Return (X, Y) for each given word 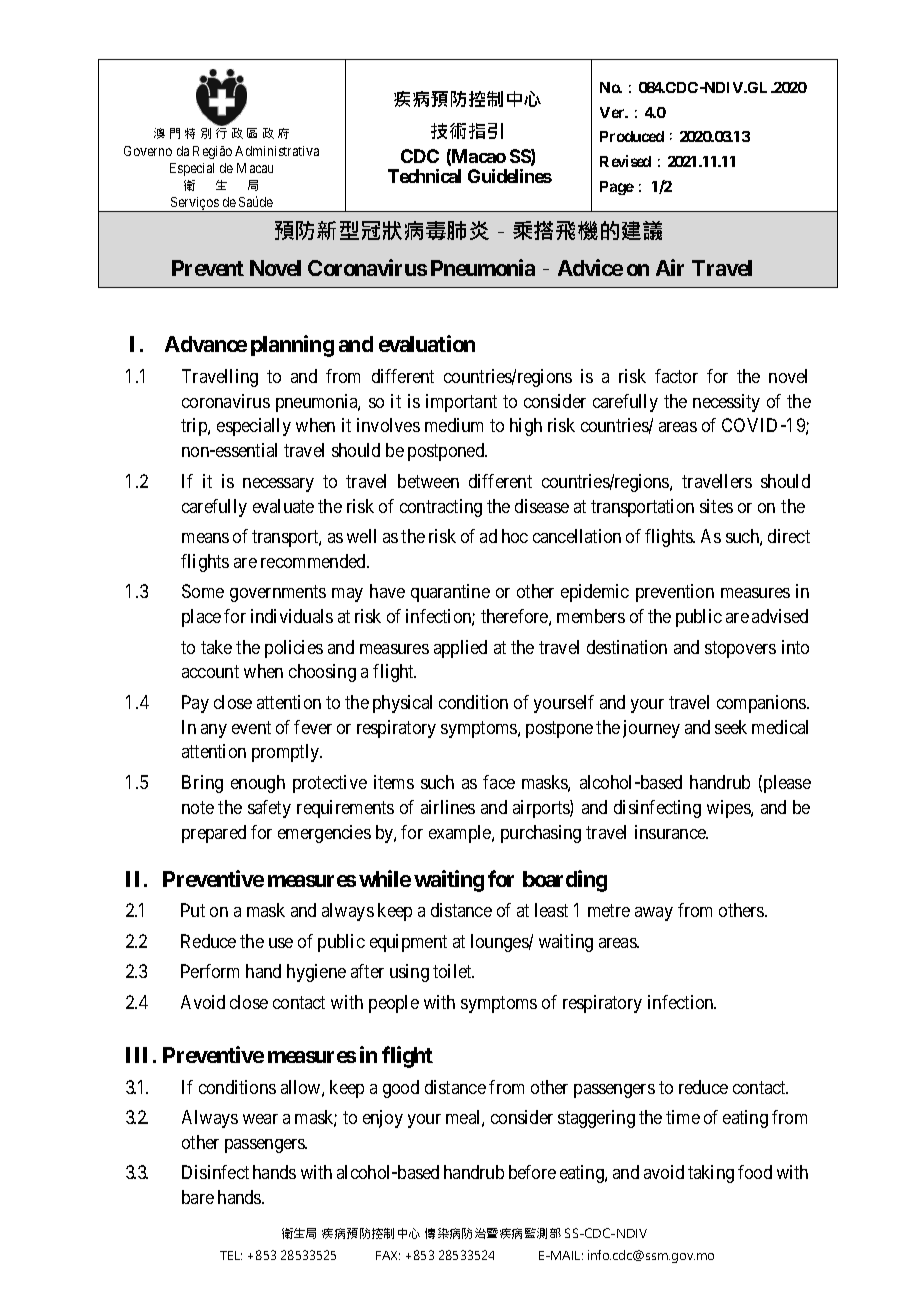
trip (195, 427)
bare (198, 1197)
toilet (453, 971)
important (461, 403)
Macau (255, 168)
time (683, 1117)
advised (780, 616)
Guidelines (510, 176)
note (198, 807)
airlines (448, 807)
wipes (729, 809)
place (201, 618)
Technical (424, 176)
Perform (210, 971)
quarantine (450, 593)
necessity (726, 403)
